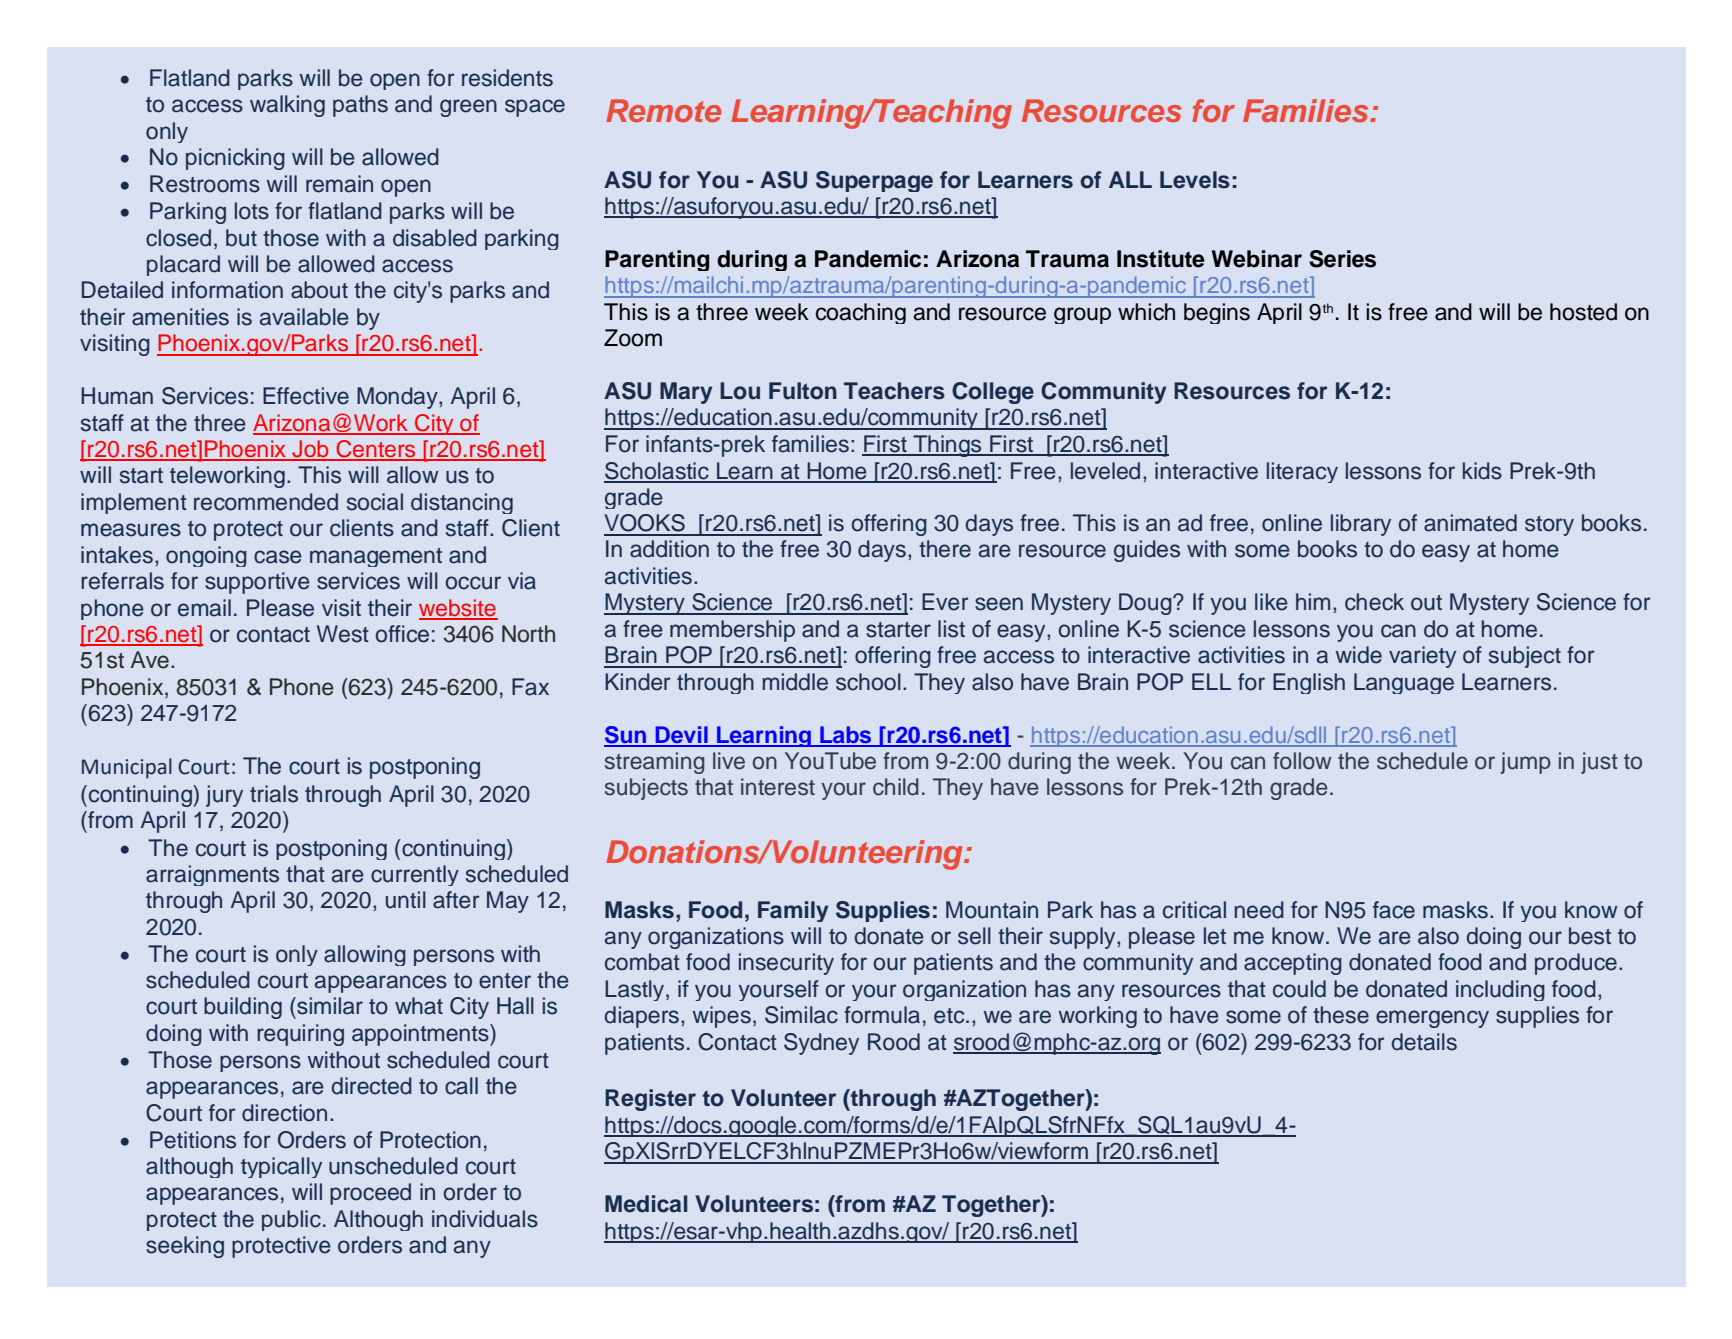  What do you see at coordinates (1422, 657) in the screenshot?
I see `variety` at bounding box center [1422, 657].
